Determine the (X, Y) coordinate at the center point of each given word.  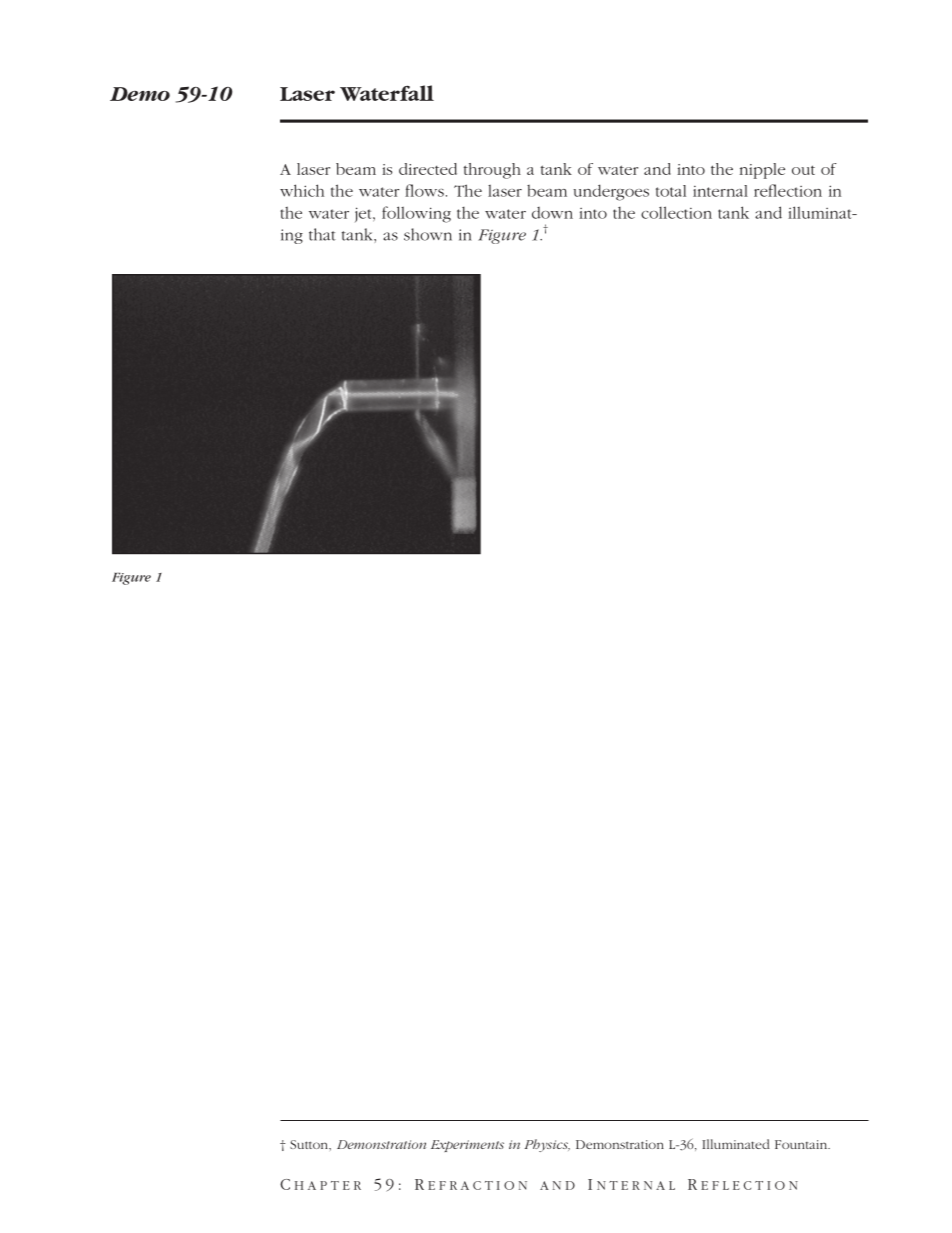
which (302, 190)
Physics (547, 1145)
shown (428, 234)
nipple (762, 171)
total (671, 191)
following (416, 214)
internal (720, 191)
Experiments (467, 1146)
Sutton (310, 1144)
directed (428, 169)
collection (676, 212)
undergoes (611, 192)
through (492, 171)
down (552, 213)
